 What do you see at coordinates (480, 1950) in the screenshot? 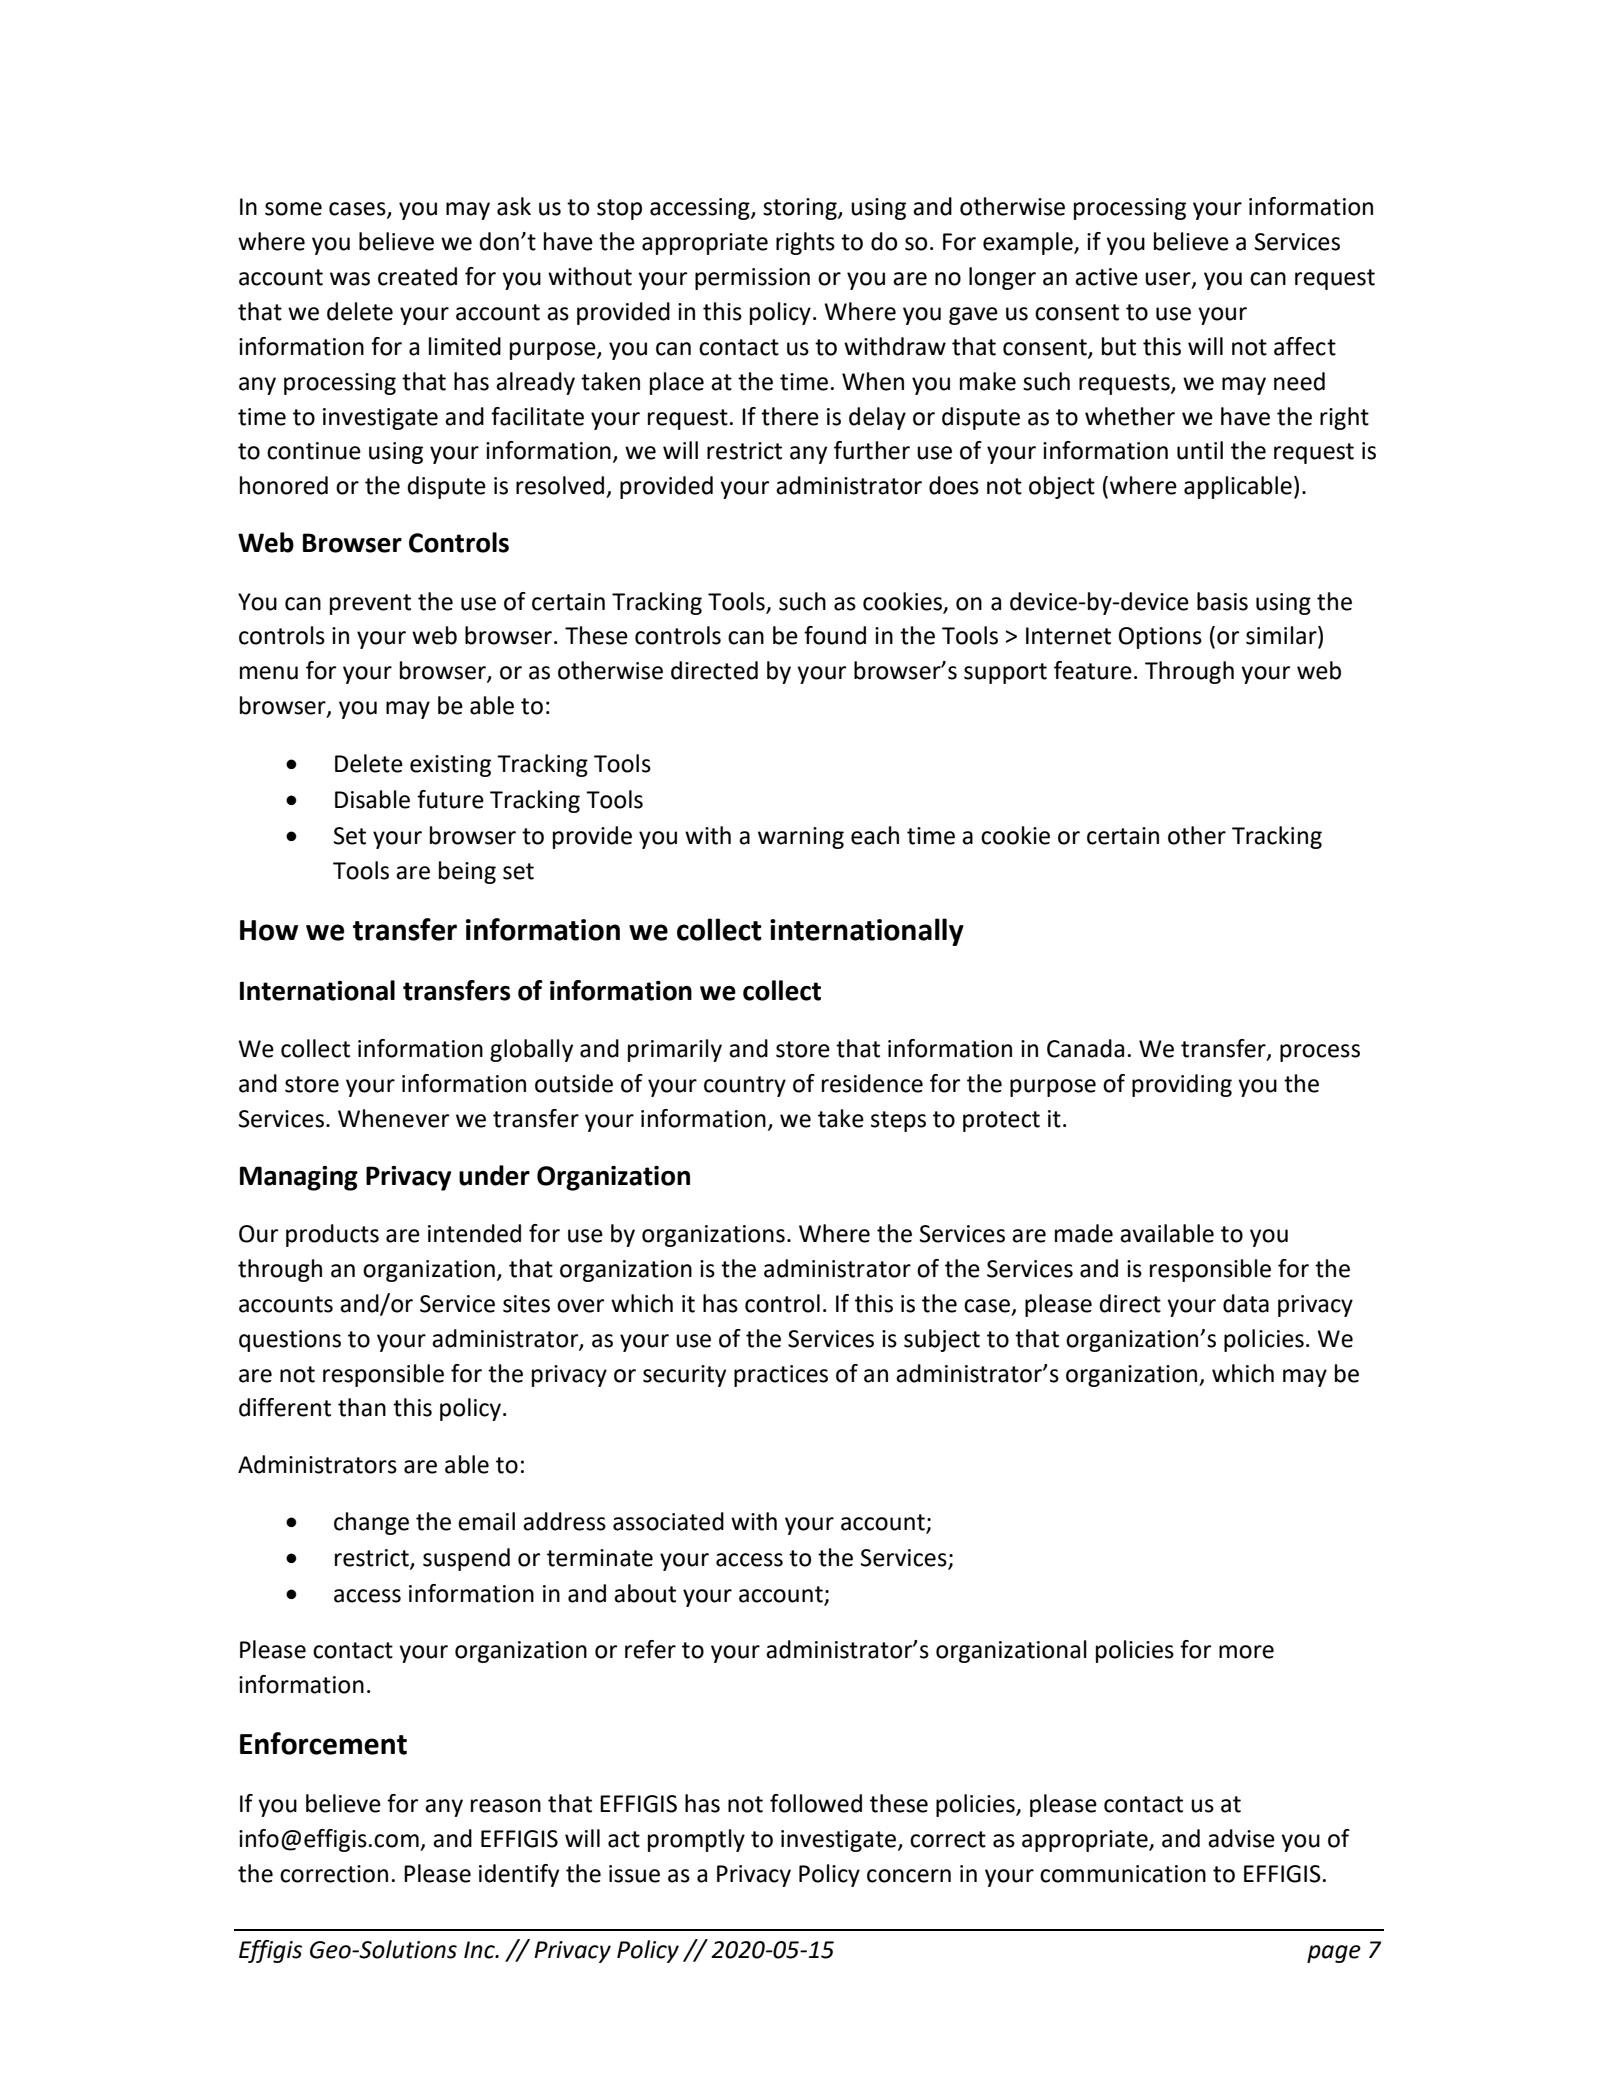
I see `Inc` at bounding box center [480, 1950].
